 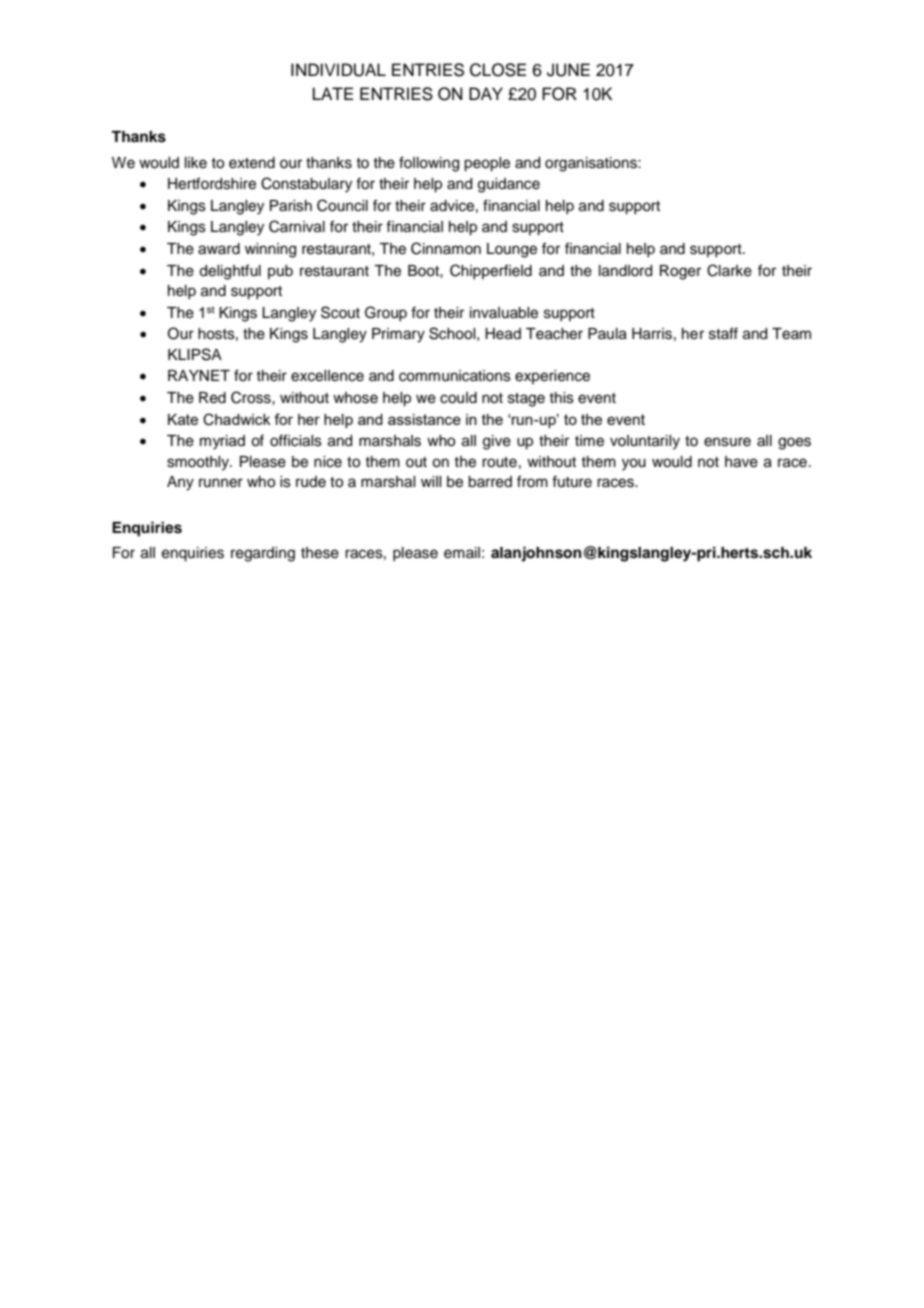 I want to click on people, so click(x=487, y=164).
